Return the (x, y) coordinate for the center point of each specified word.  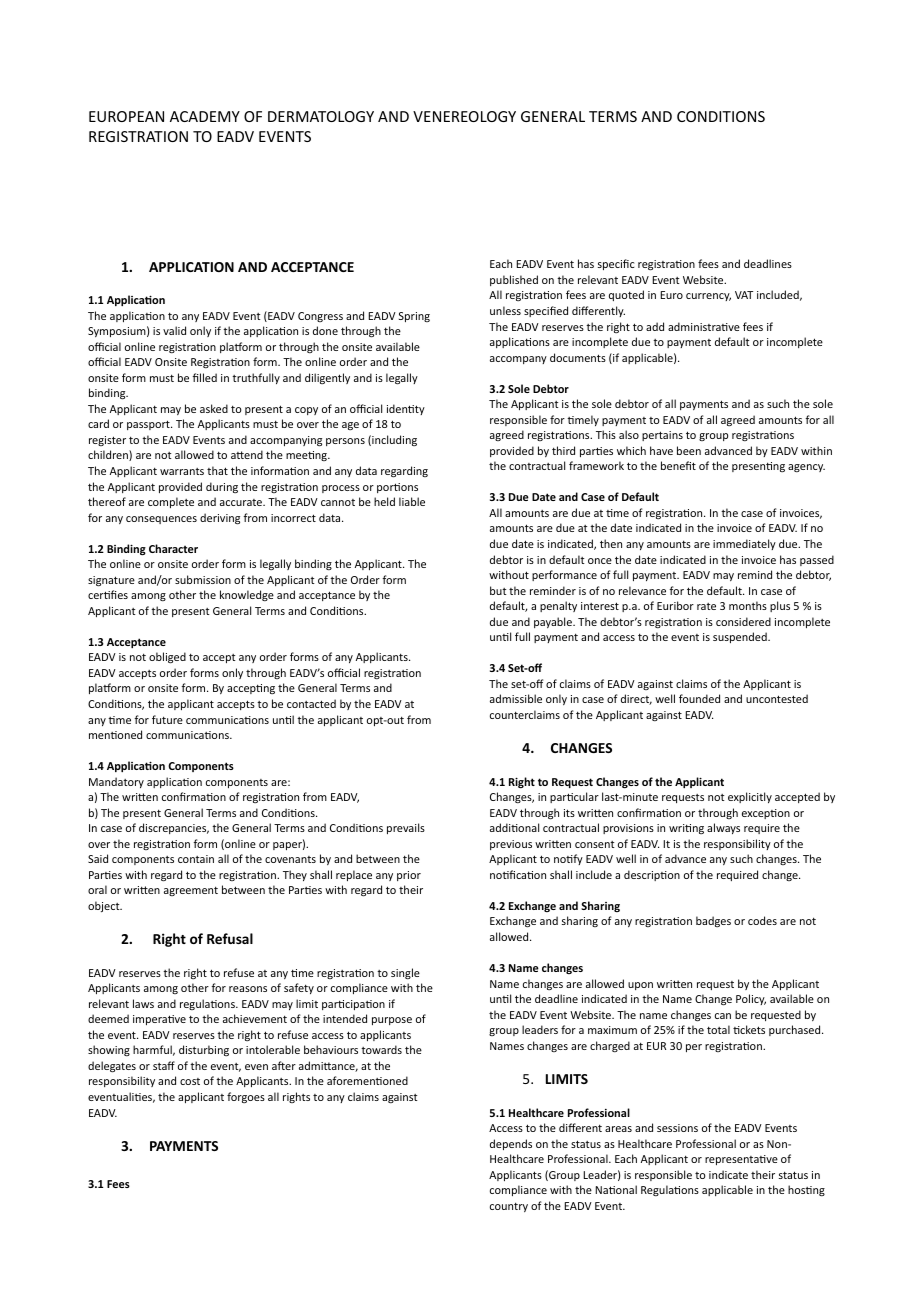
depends (511, 1144)
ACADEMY (205, 116)
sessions (677, 1128)
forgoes (246, 1097)
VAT (744, 295)
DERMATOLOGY (321, 116)
